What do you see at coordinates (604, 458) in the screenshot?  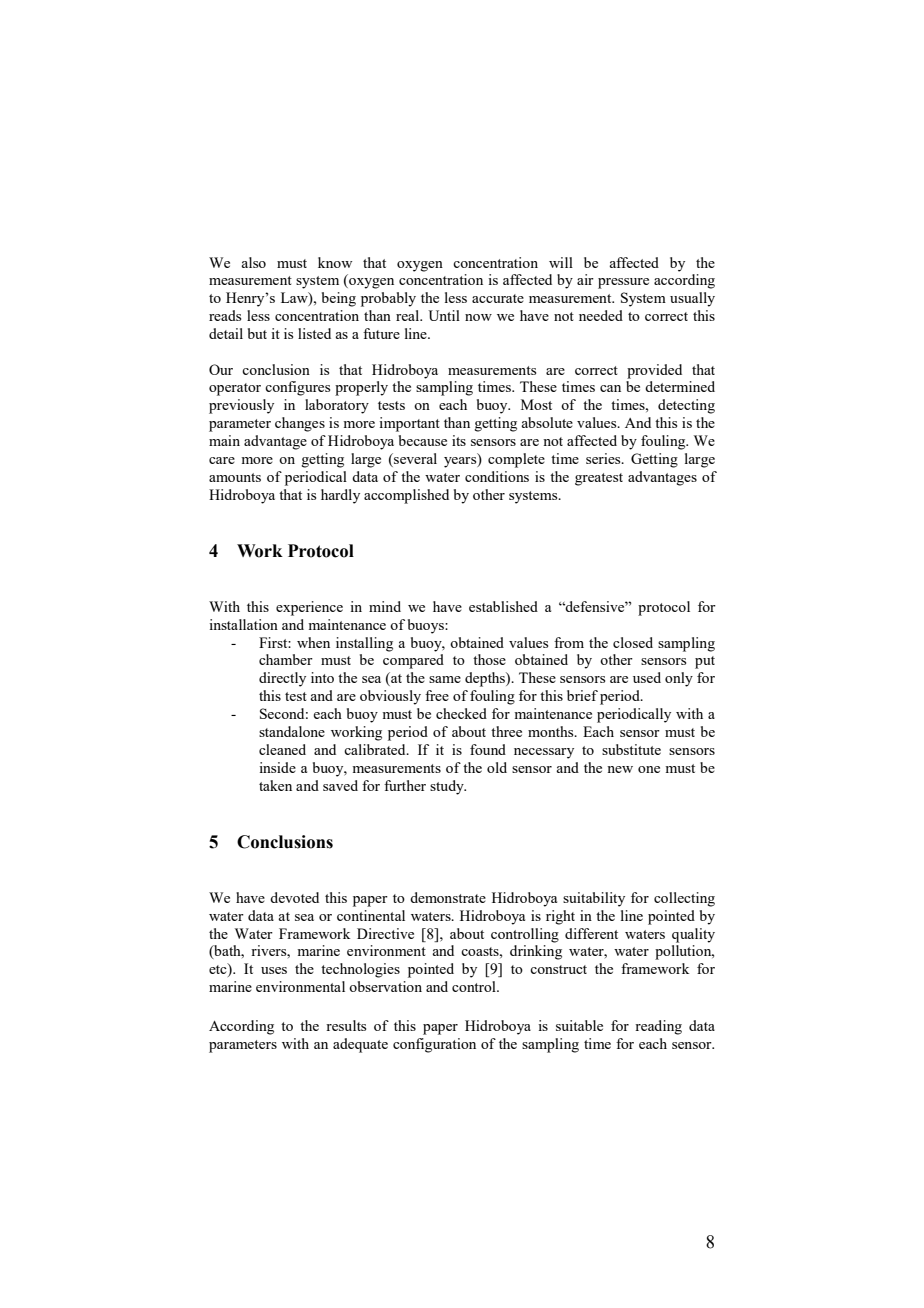 I see `series` at bounding box center [604, 458].
